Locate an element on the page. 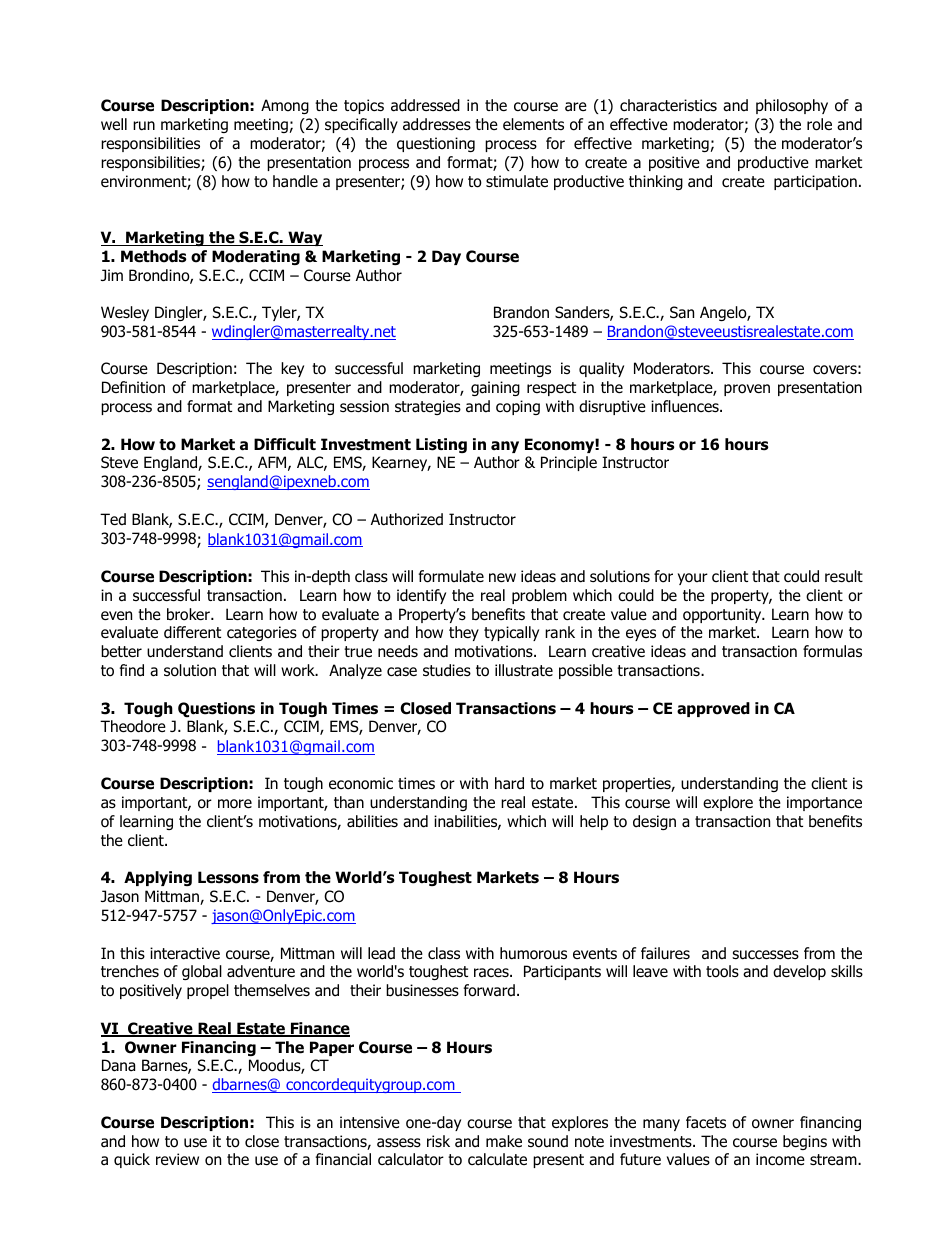 The image size is (952, 1233). philosophy is located at coordinates (792, 106).
